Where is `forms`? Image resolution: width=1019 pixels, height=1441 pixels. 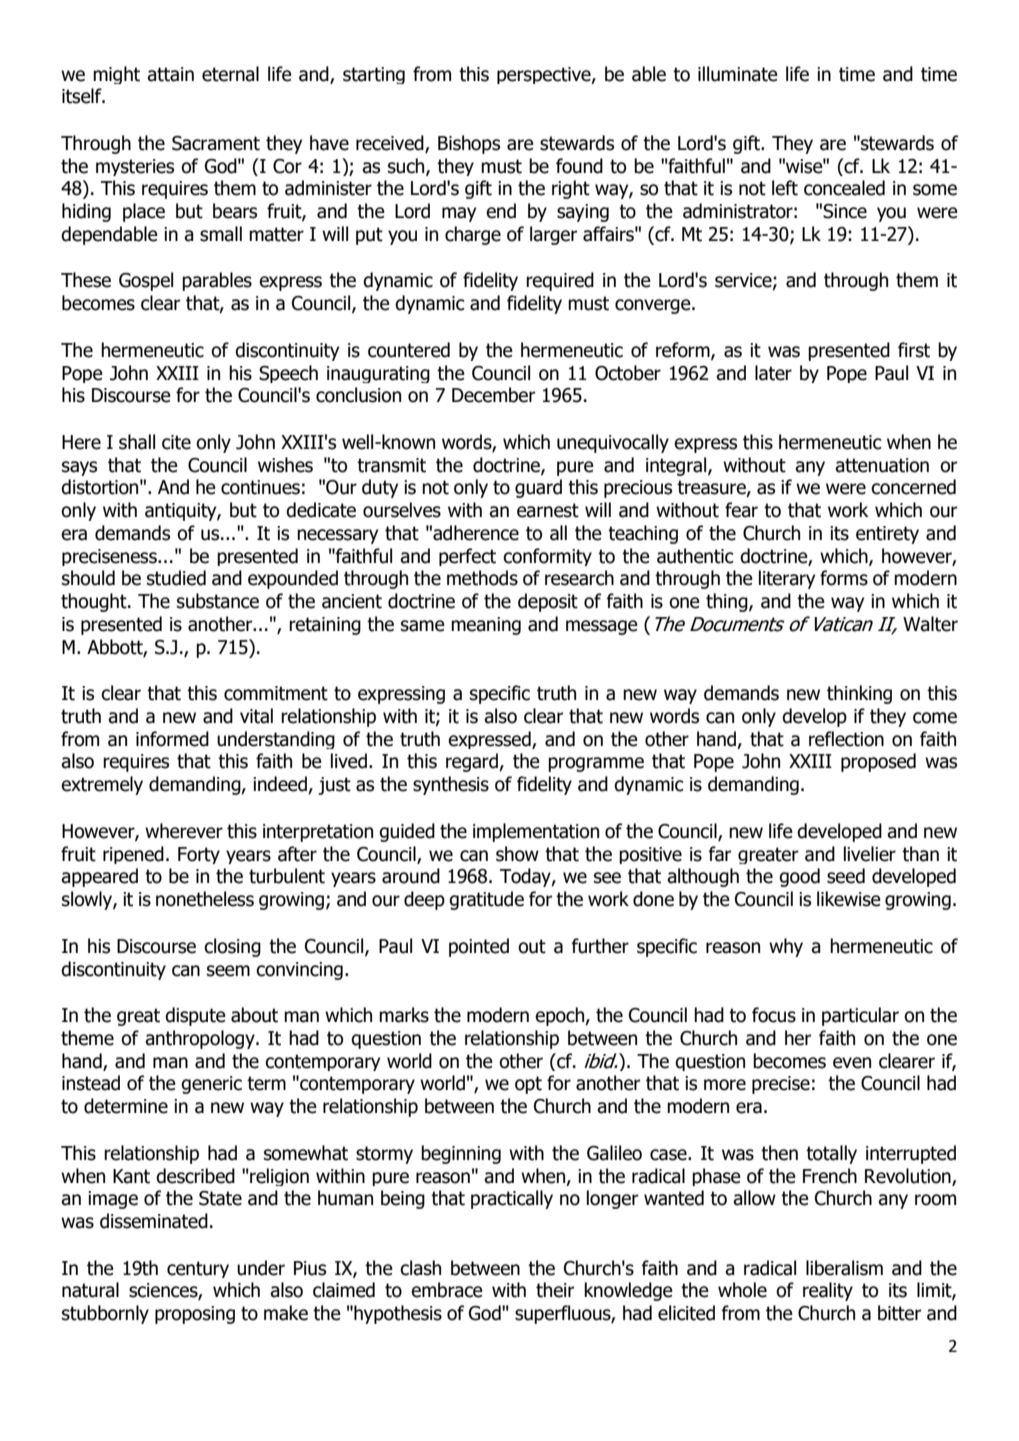
forms is located at coordinates (844, 578).
